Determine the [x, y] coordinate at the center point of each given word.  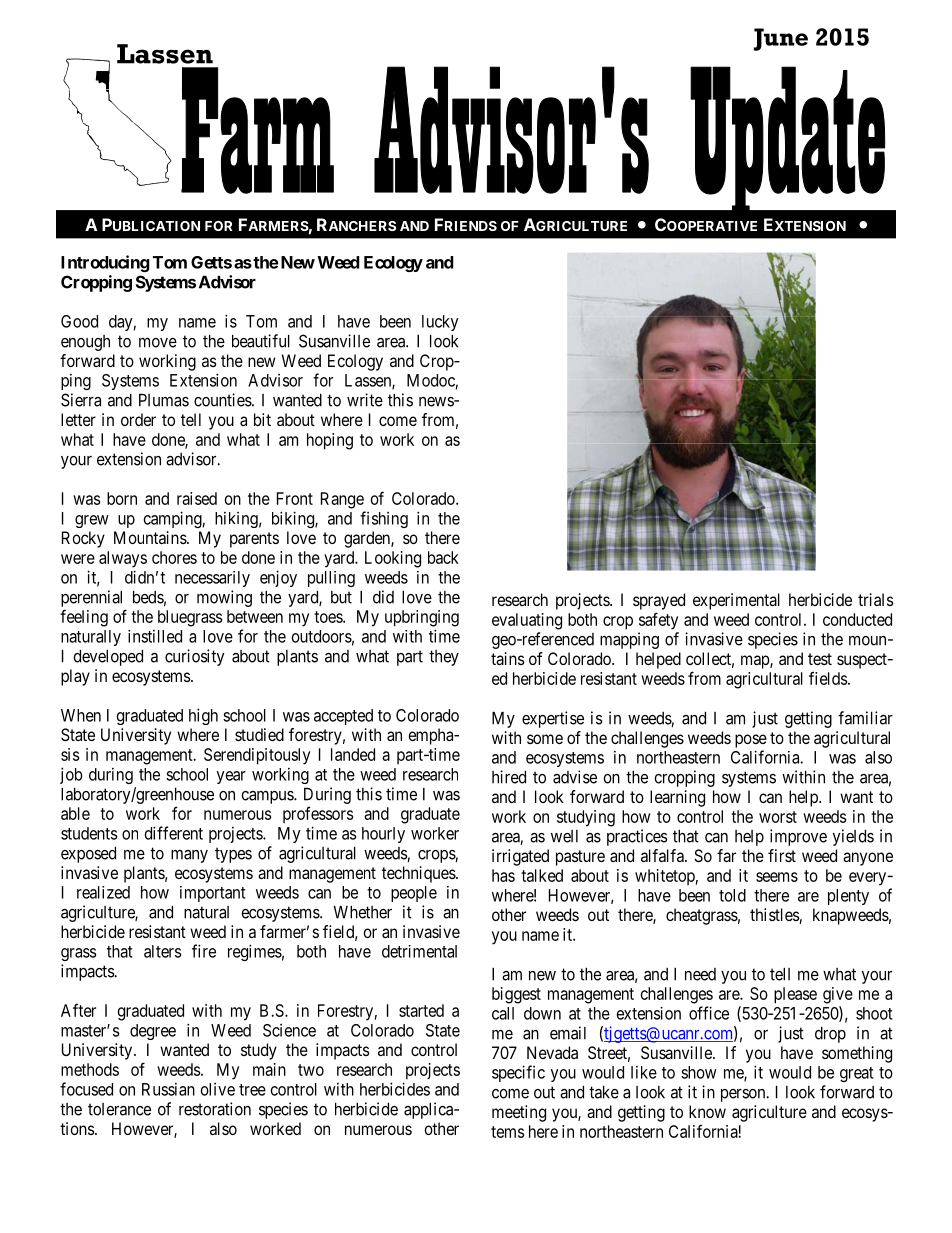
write [365, 400]
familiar [865, 718]
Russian [168, 1089]
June [781, 39]
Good [79, 321]
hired [509, 777]
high [203, 716]
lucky [440, 323]
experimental [736, 601]
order [138, 419]
